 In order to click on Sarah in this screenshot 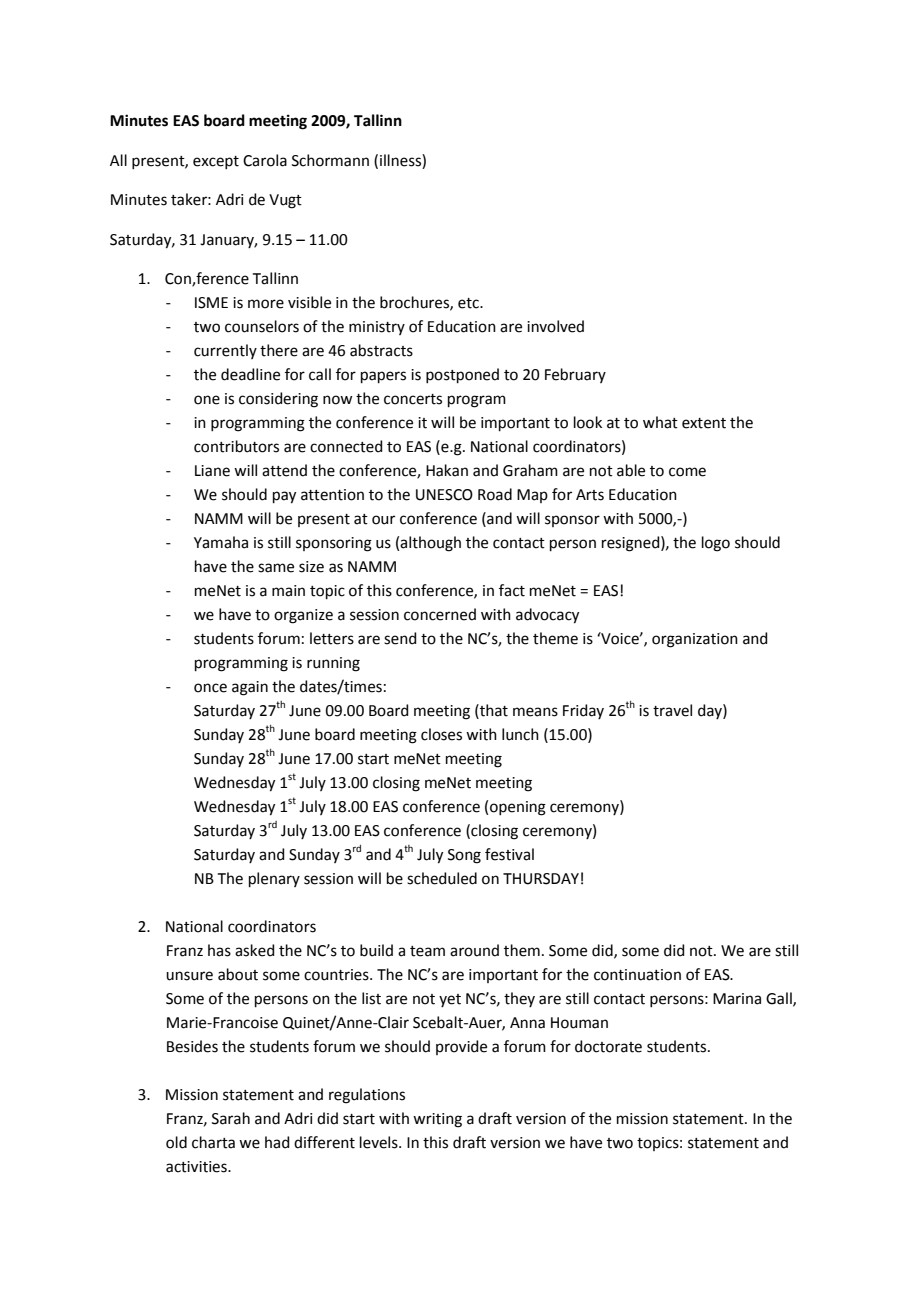, I will do `click(231, 1118)`.
